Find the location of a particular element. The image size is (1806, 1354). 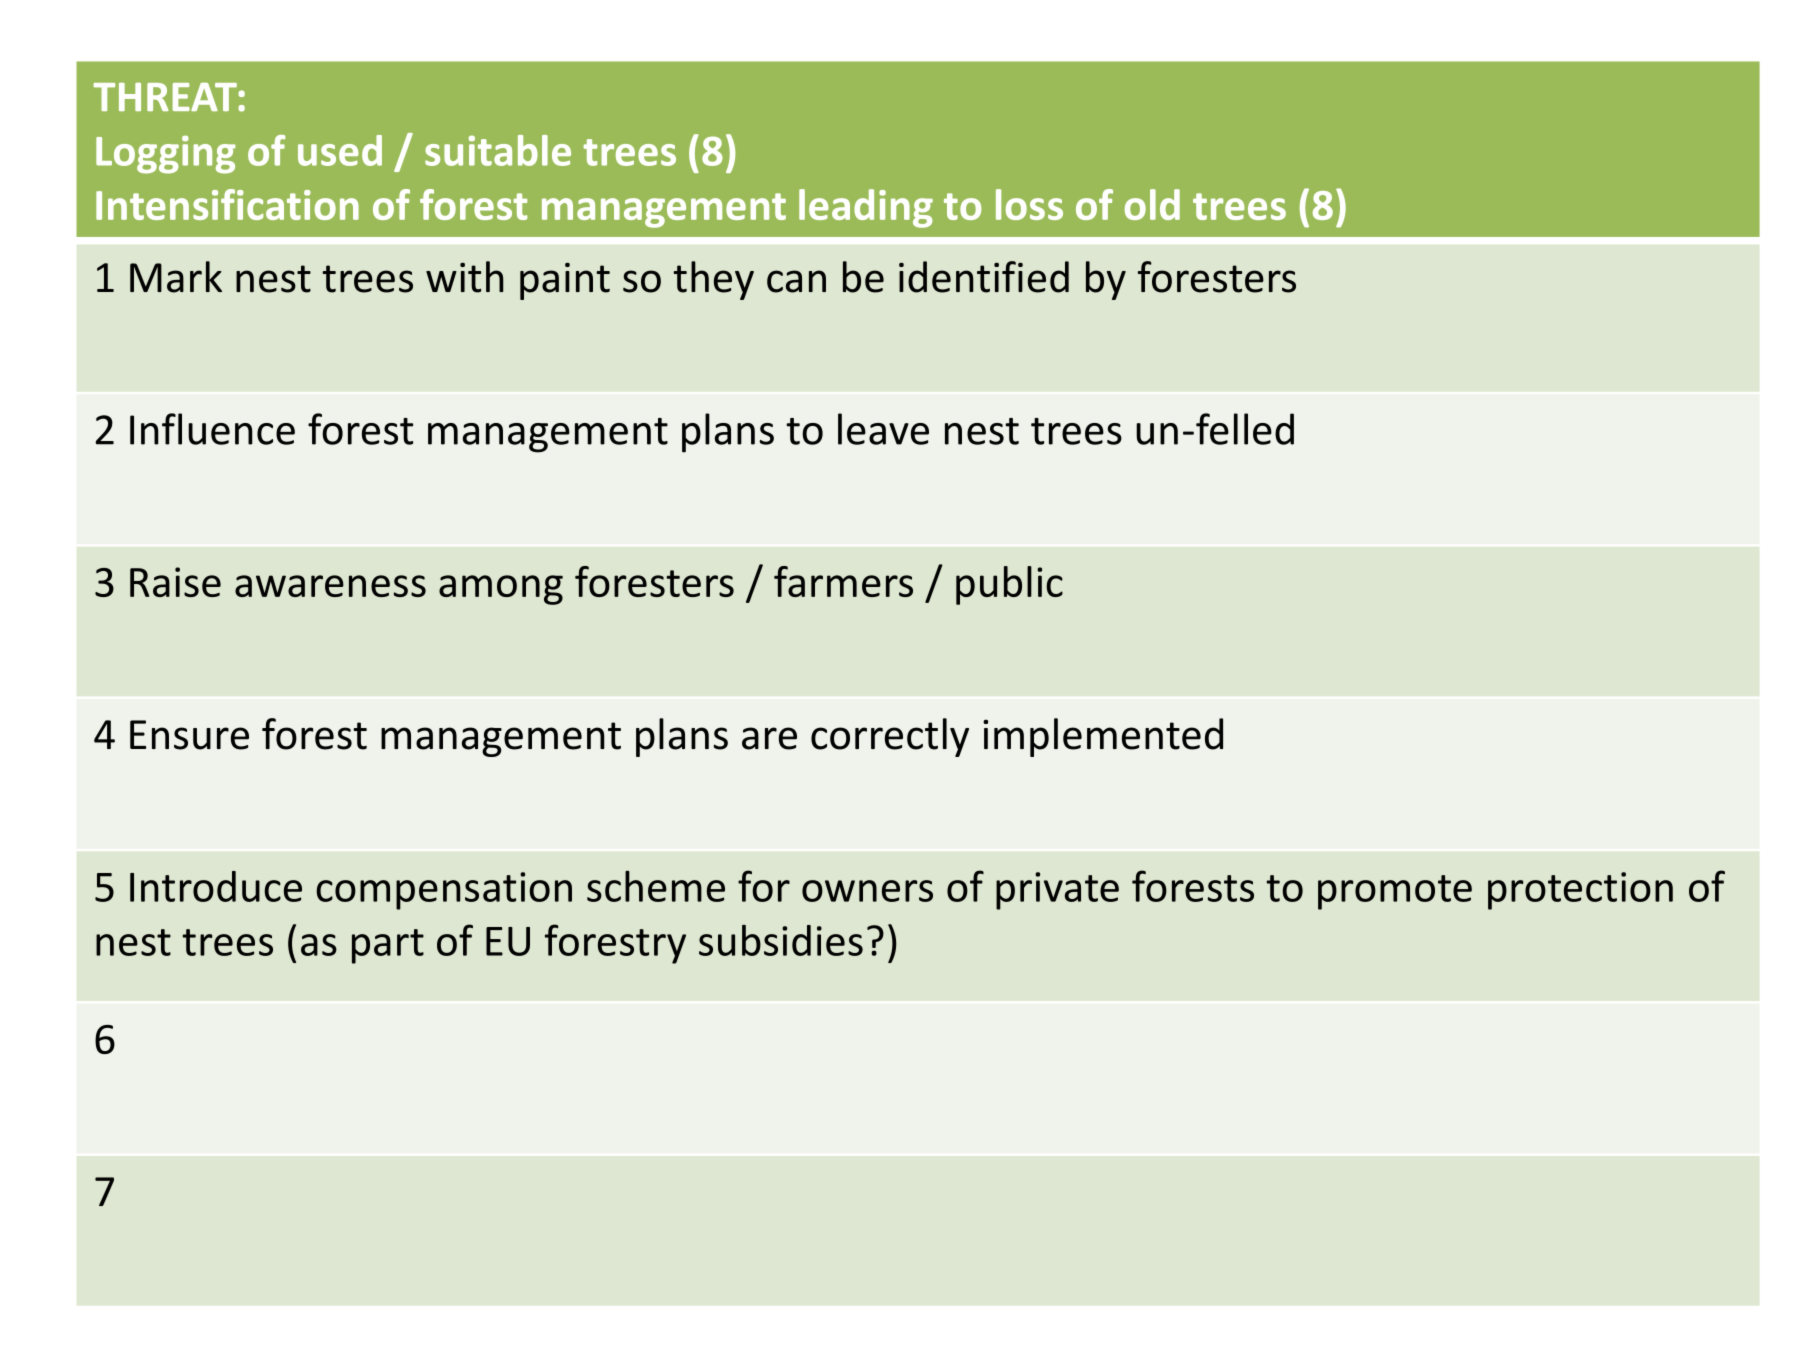

promote is located at coordinates (1395, 892).
